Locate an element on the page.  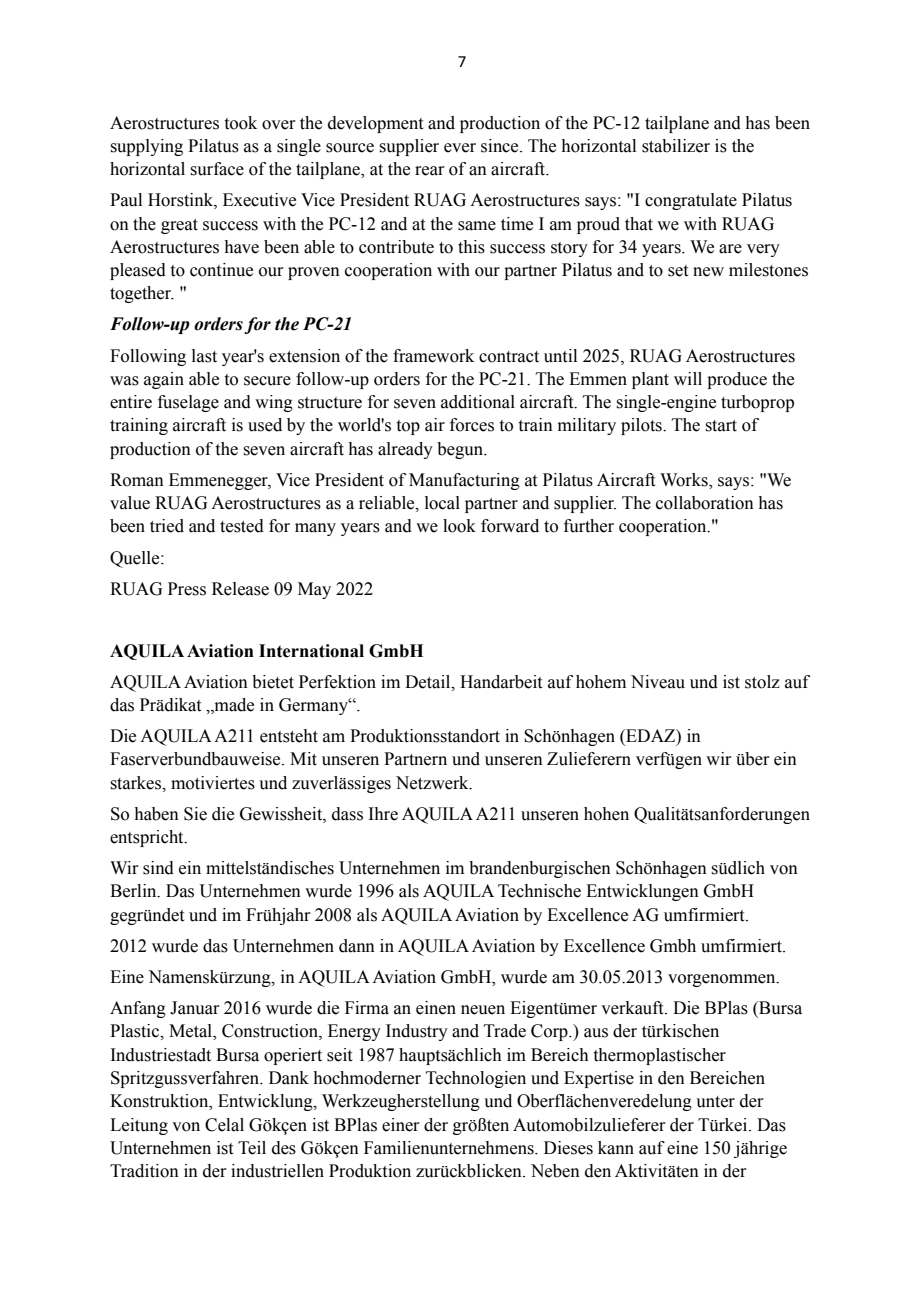
stabilizer is located at coordinates (676, 146).
